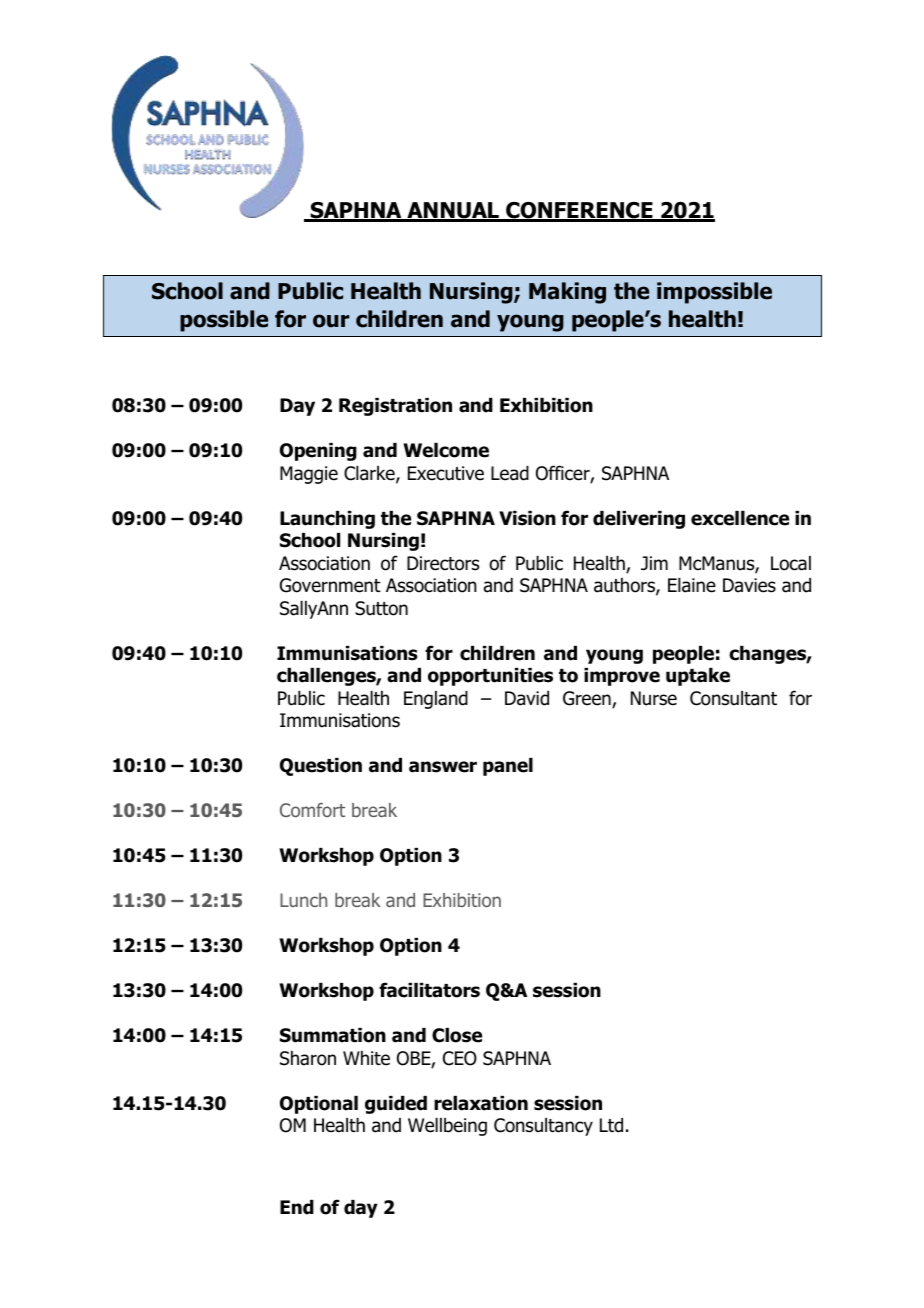  I want to click on Consultant, so click(733, 698).
